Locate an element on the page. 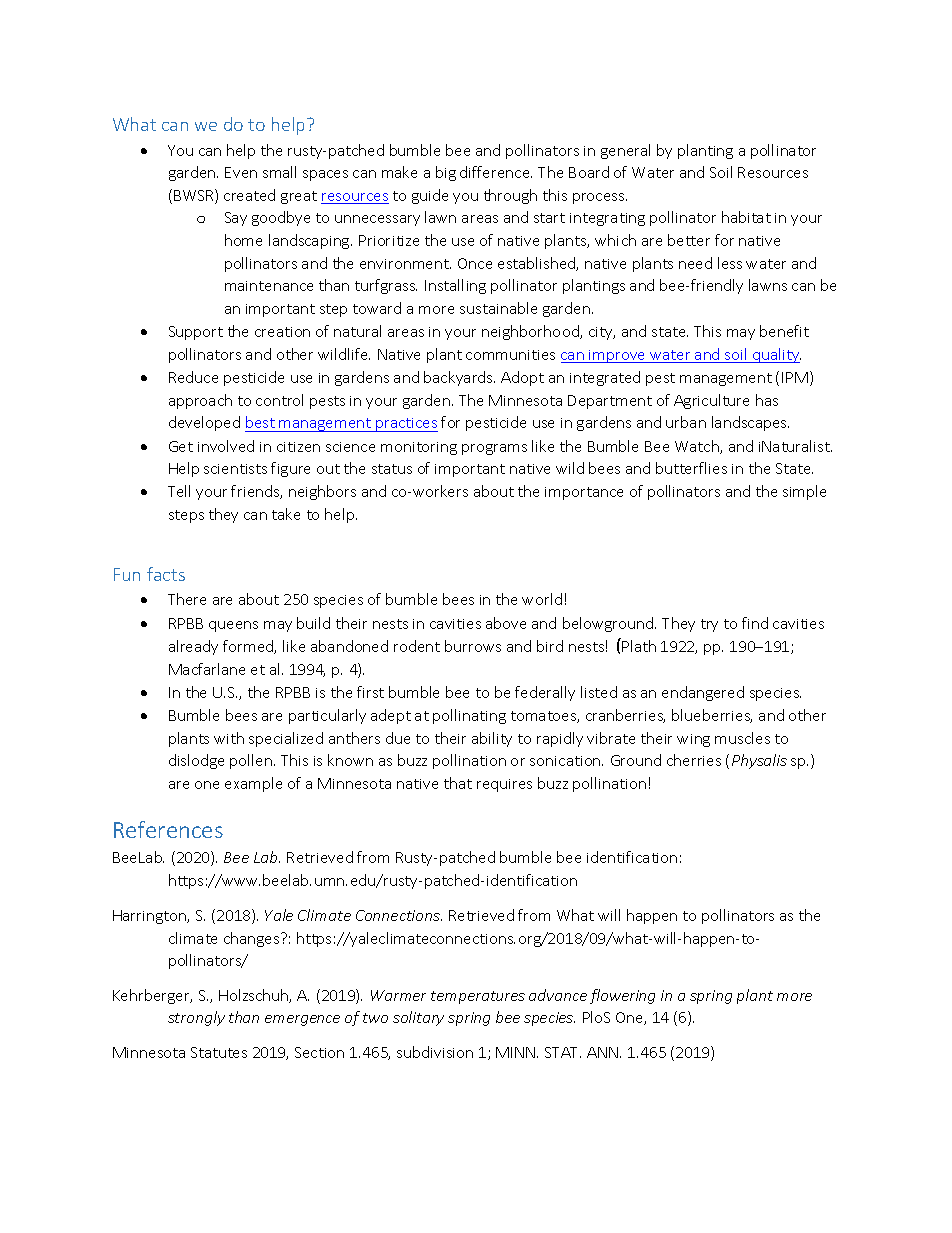 This document has width=952, height=1233. involved is located at coordinates (226, 446).
